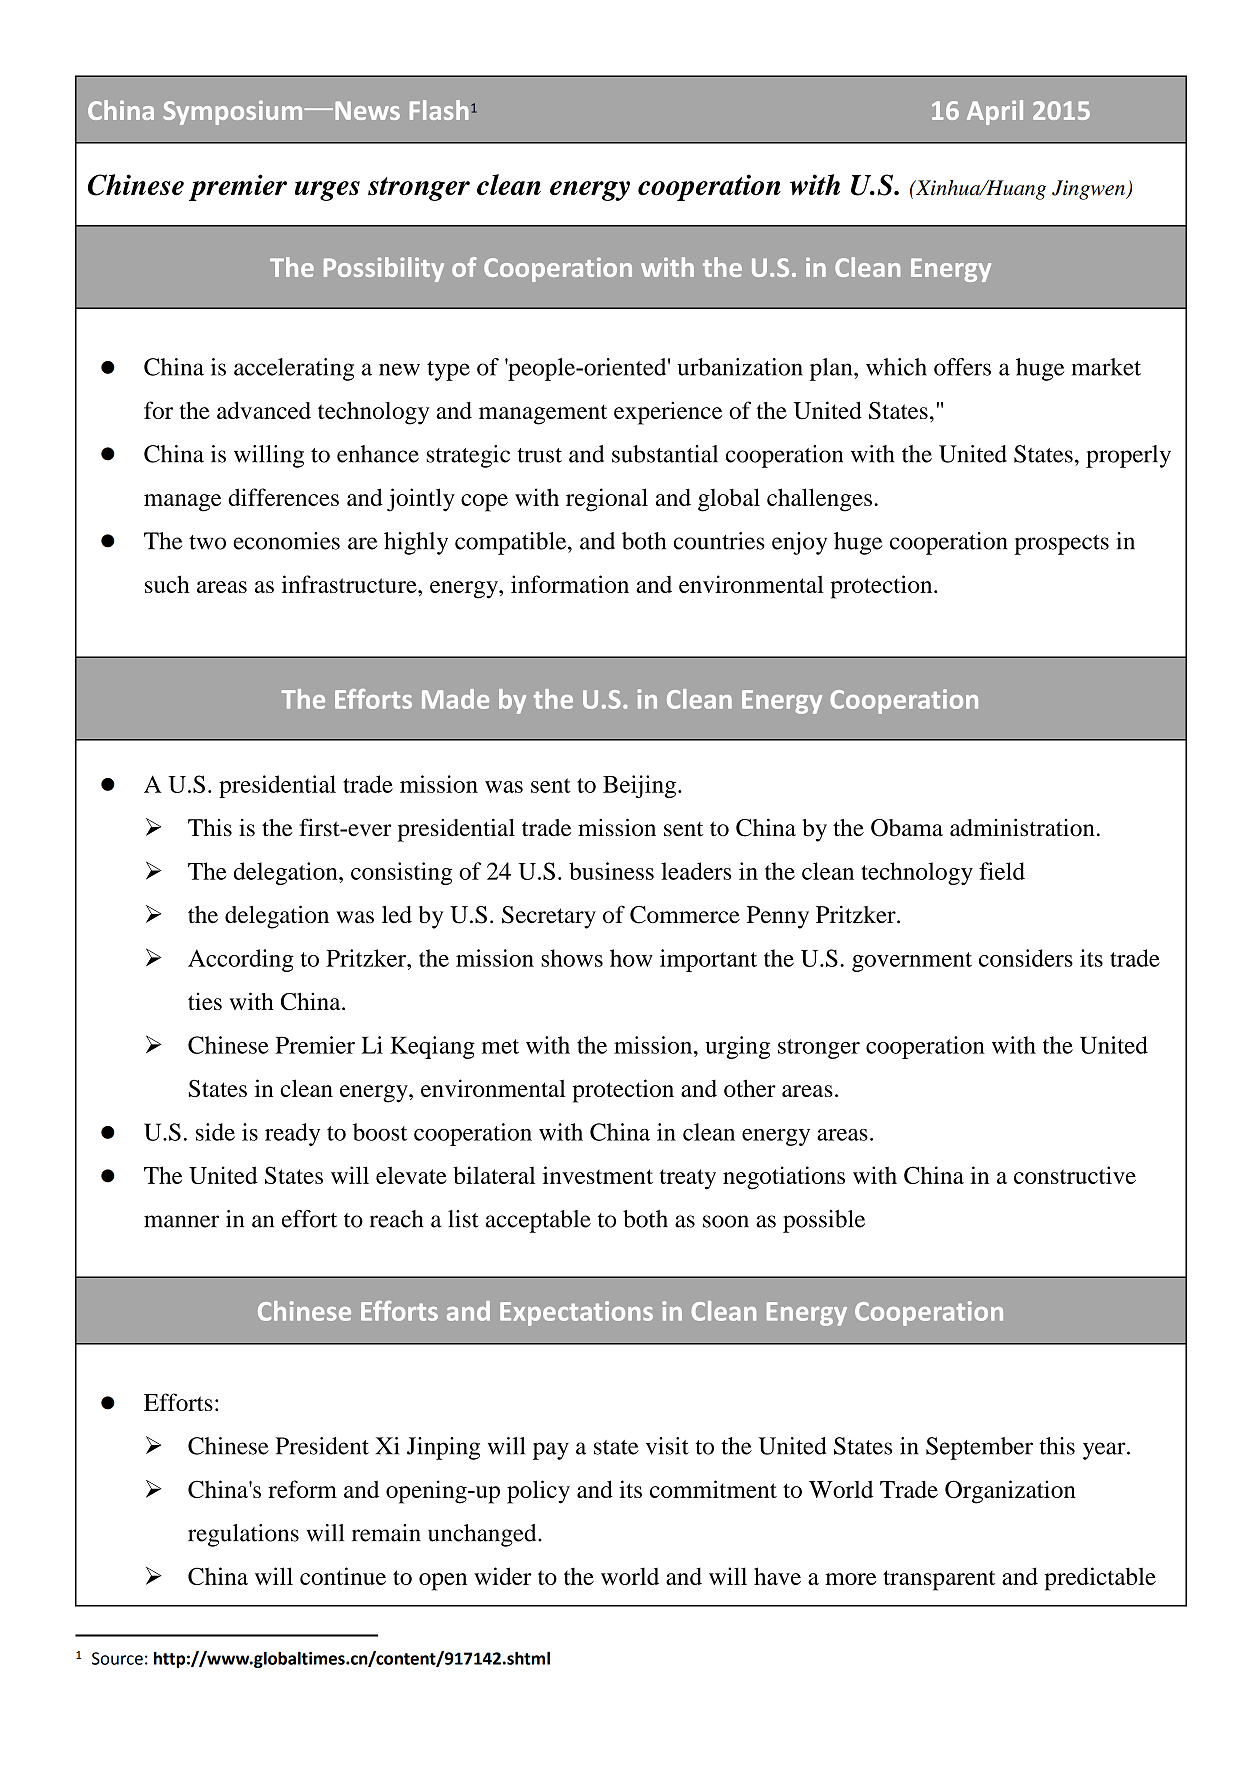 The image size is (1250, 1768). Describe the element at coordinates (1061, 545) in the screenshot. I see `prospects` at that location.
